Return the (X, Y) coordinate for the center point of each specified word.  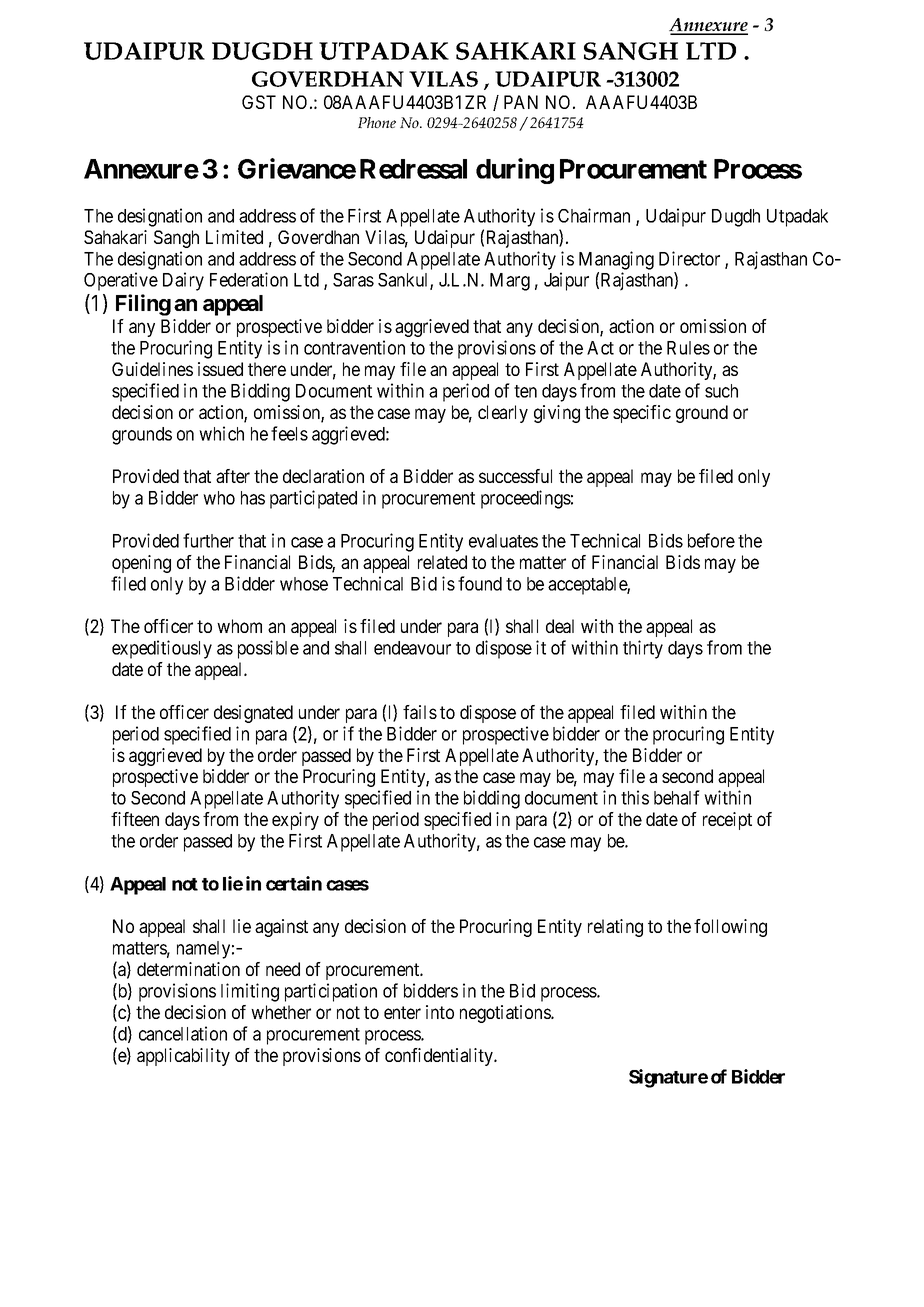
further (208, 540)
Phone (377, 122)
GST (259, 102)
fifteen (135, 819)
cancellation (183, 1033)
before (711, 540)
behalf (677, 797)
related (442, 562)
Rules (688, 348)
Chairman (594, 215)
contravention (354, 347)
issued (220, 369)
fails (420, 712)
